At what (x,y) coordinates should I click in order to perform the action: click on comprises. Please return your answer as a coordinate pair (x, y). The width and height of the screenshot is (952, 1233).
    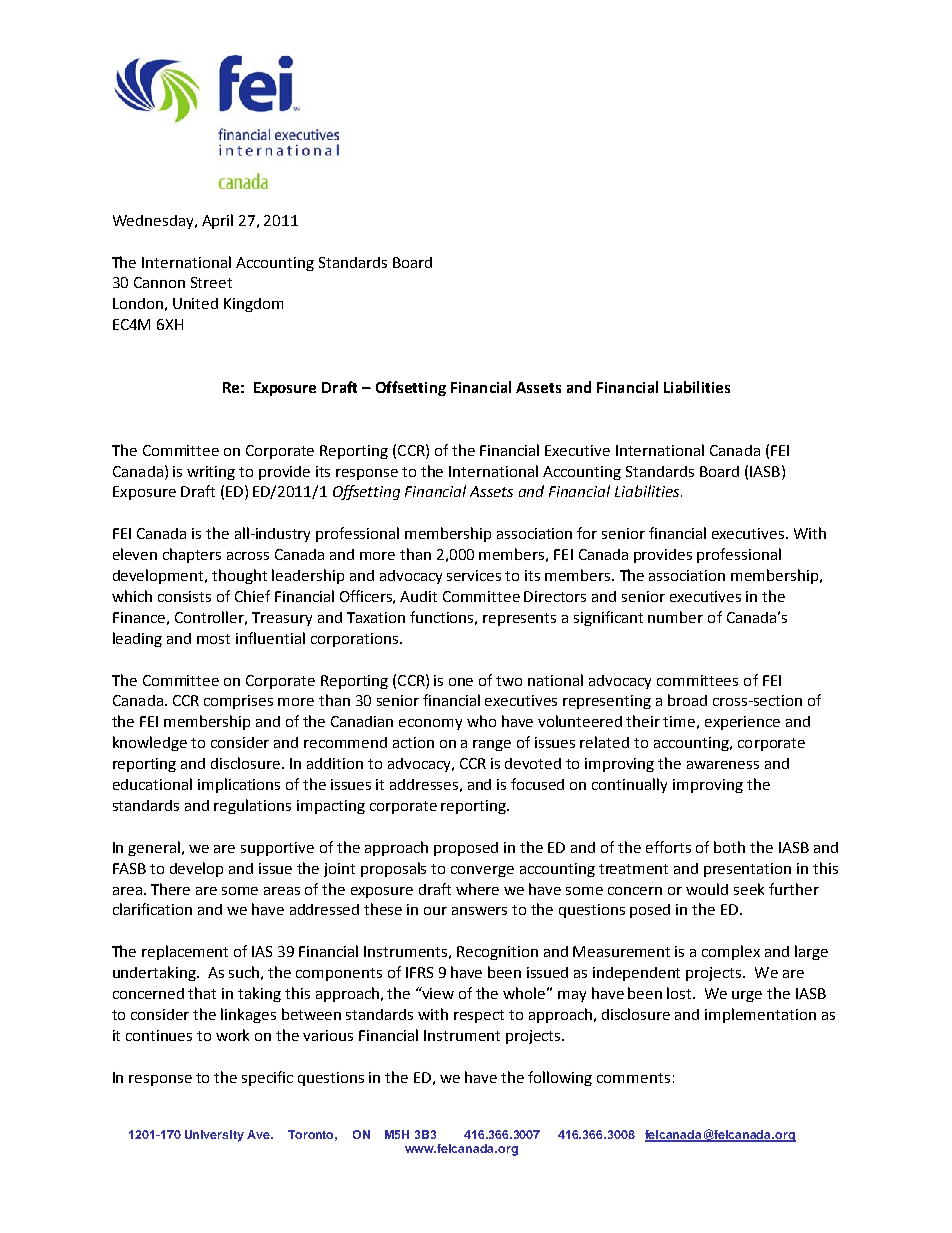
    Looking at the image, I should click on (238, 702).
